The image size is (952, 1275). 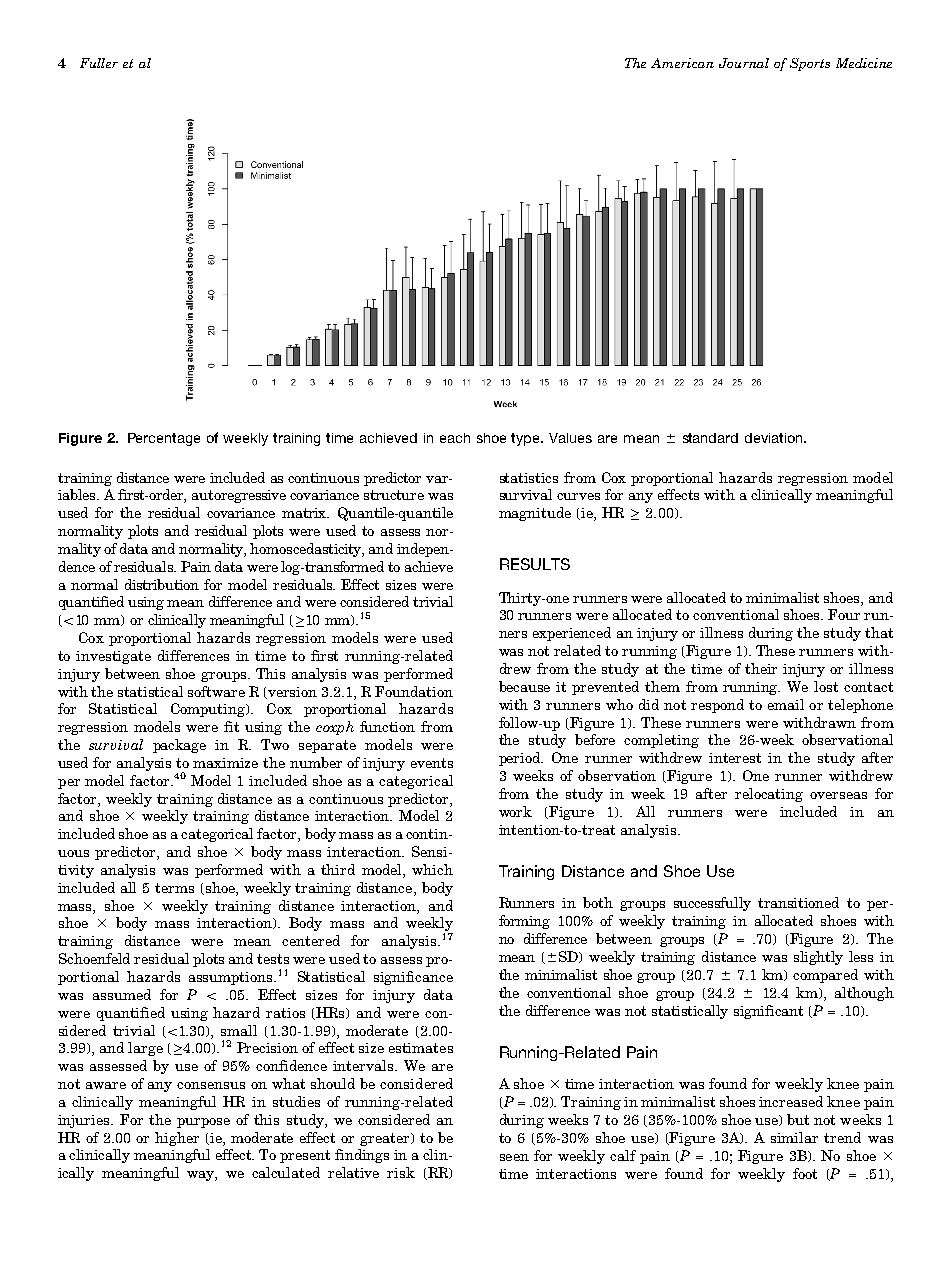 I want to click on Four, so click(x=844, y=614).
